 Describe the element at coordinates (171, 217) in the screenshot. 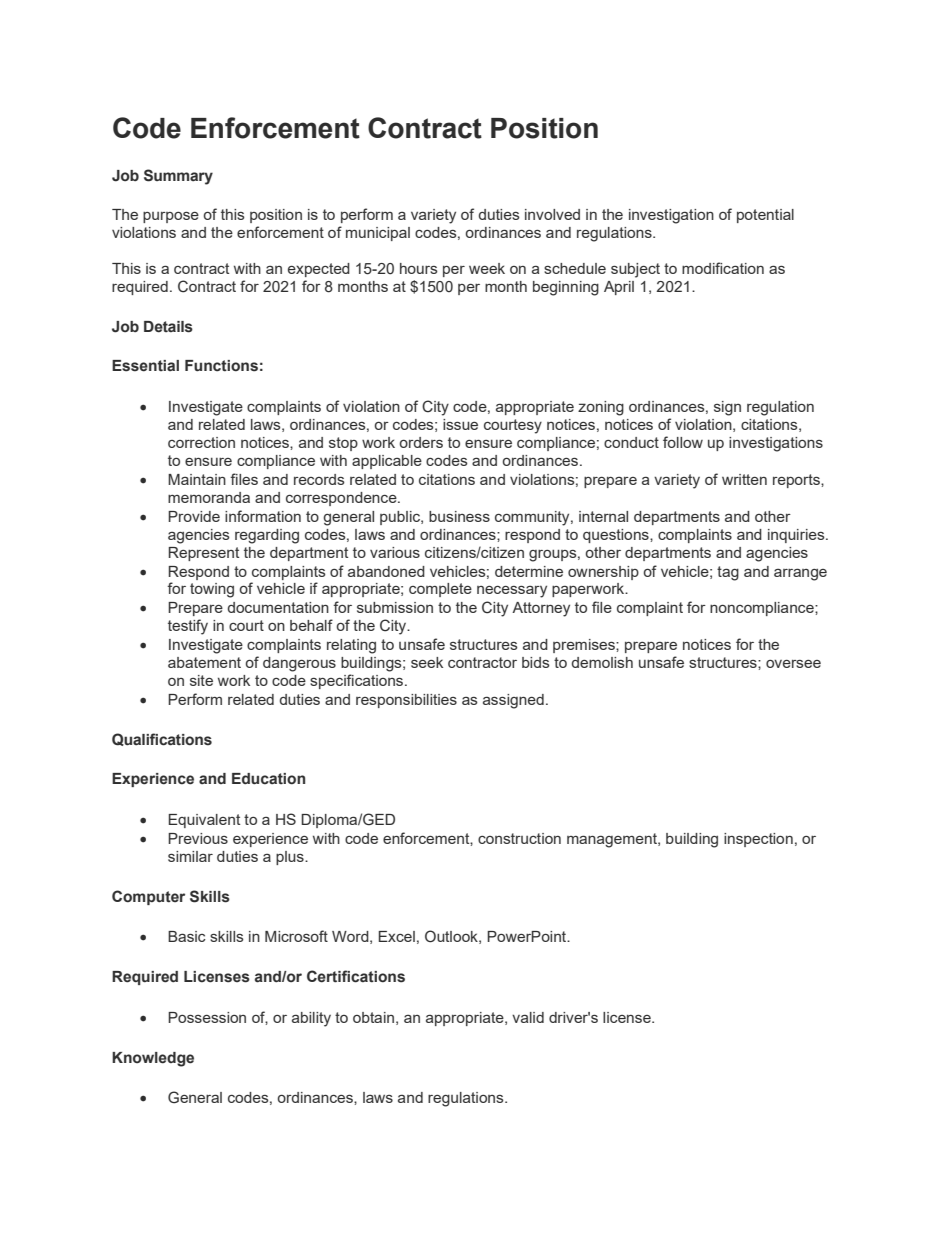

I see `purpose` at that location.
